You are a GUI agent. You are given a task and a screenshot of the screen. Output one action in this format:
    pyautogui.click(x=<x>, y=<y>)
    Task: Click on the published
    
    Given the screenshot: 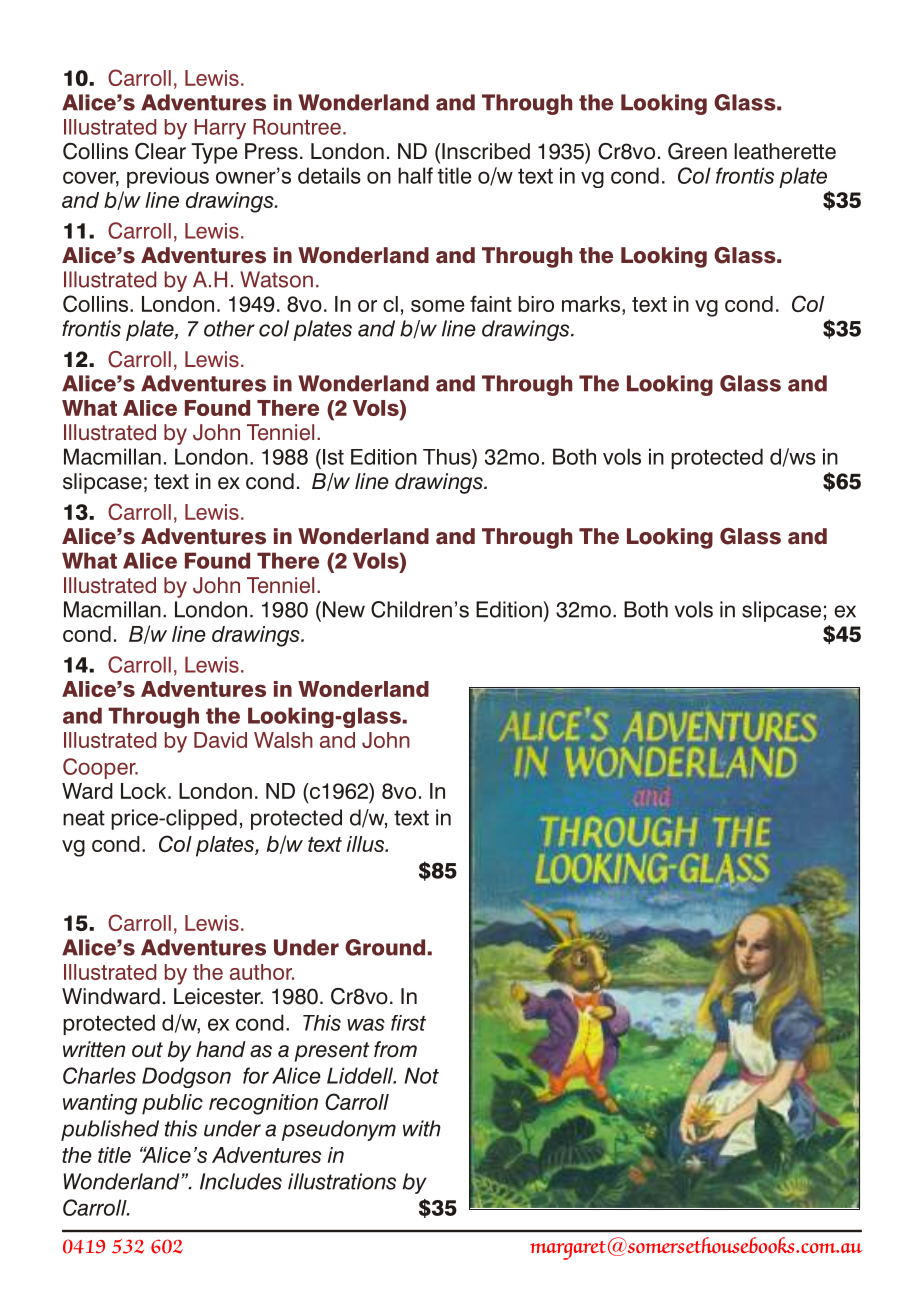 What is the action you would take?
    pyautogui.click(x=110, y=1130)
